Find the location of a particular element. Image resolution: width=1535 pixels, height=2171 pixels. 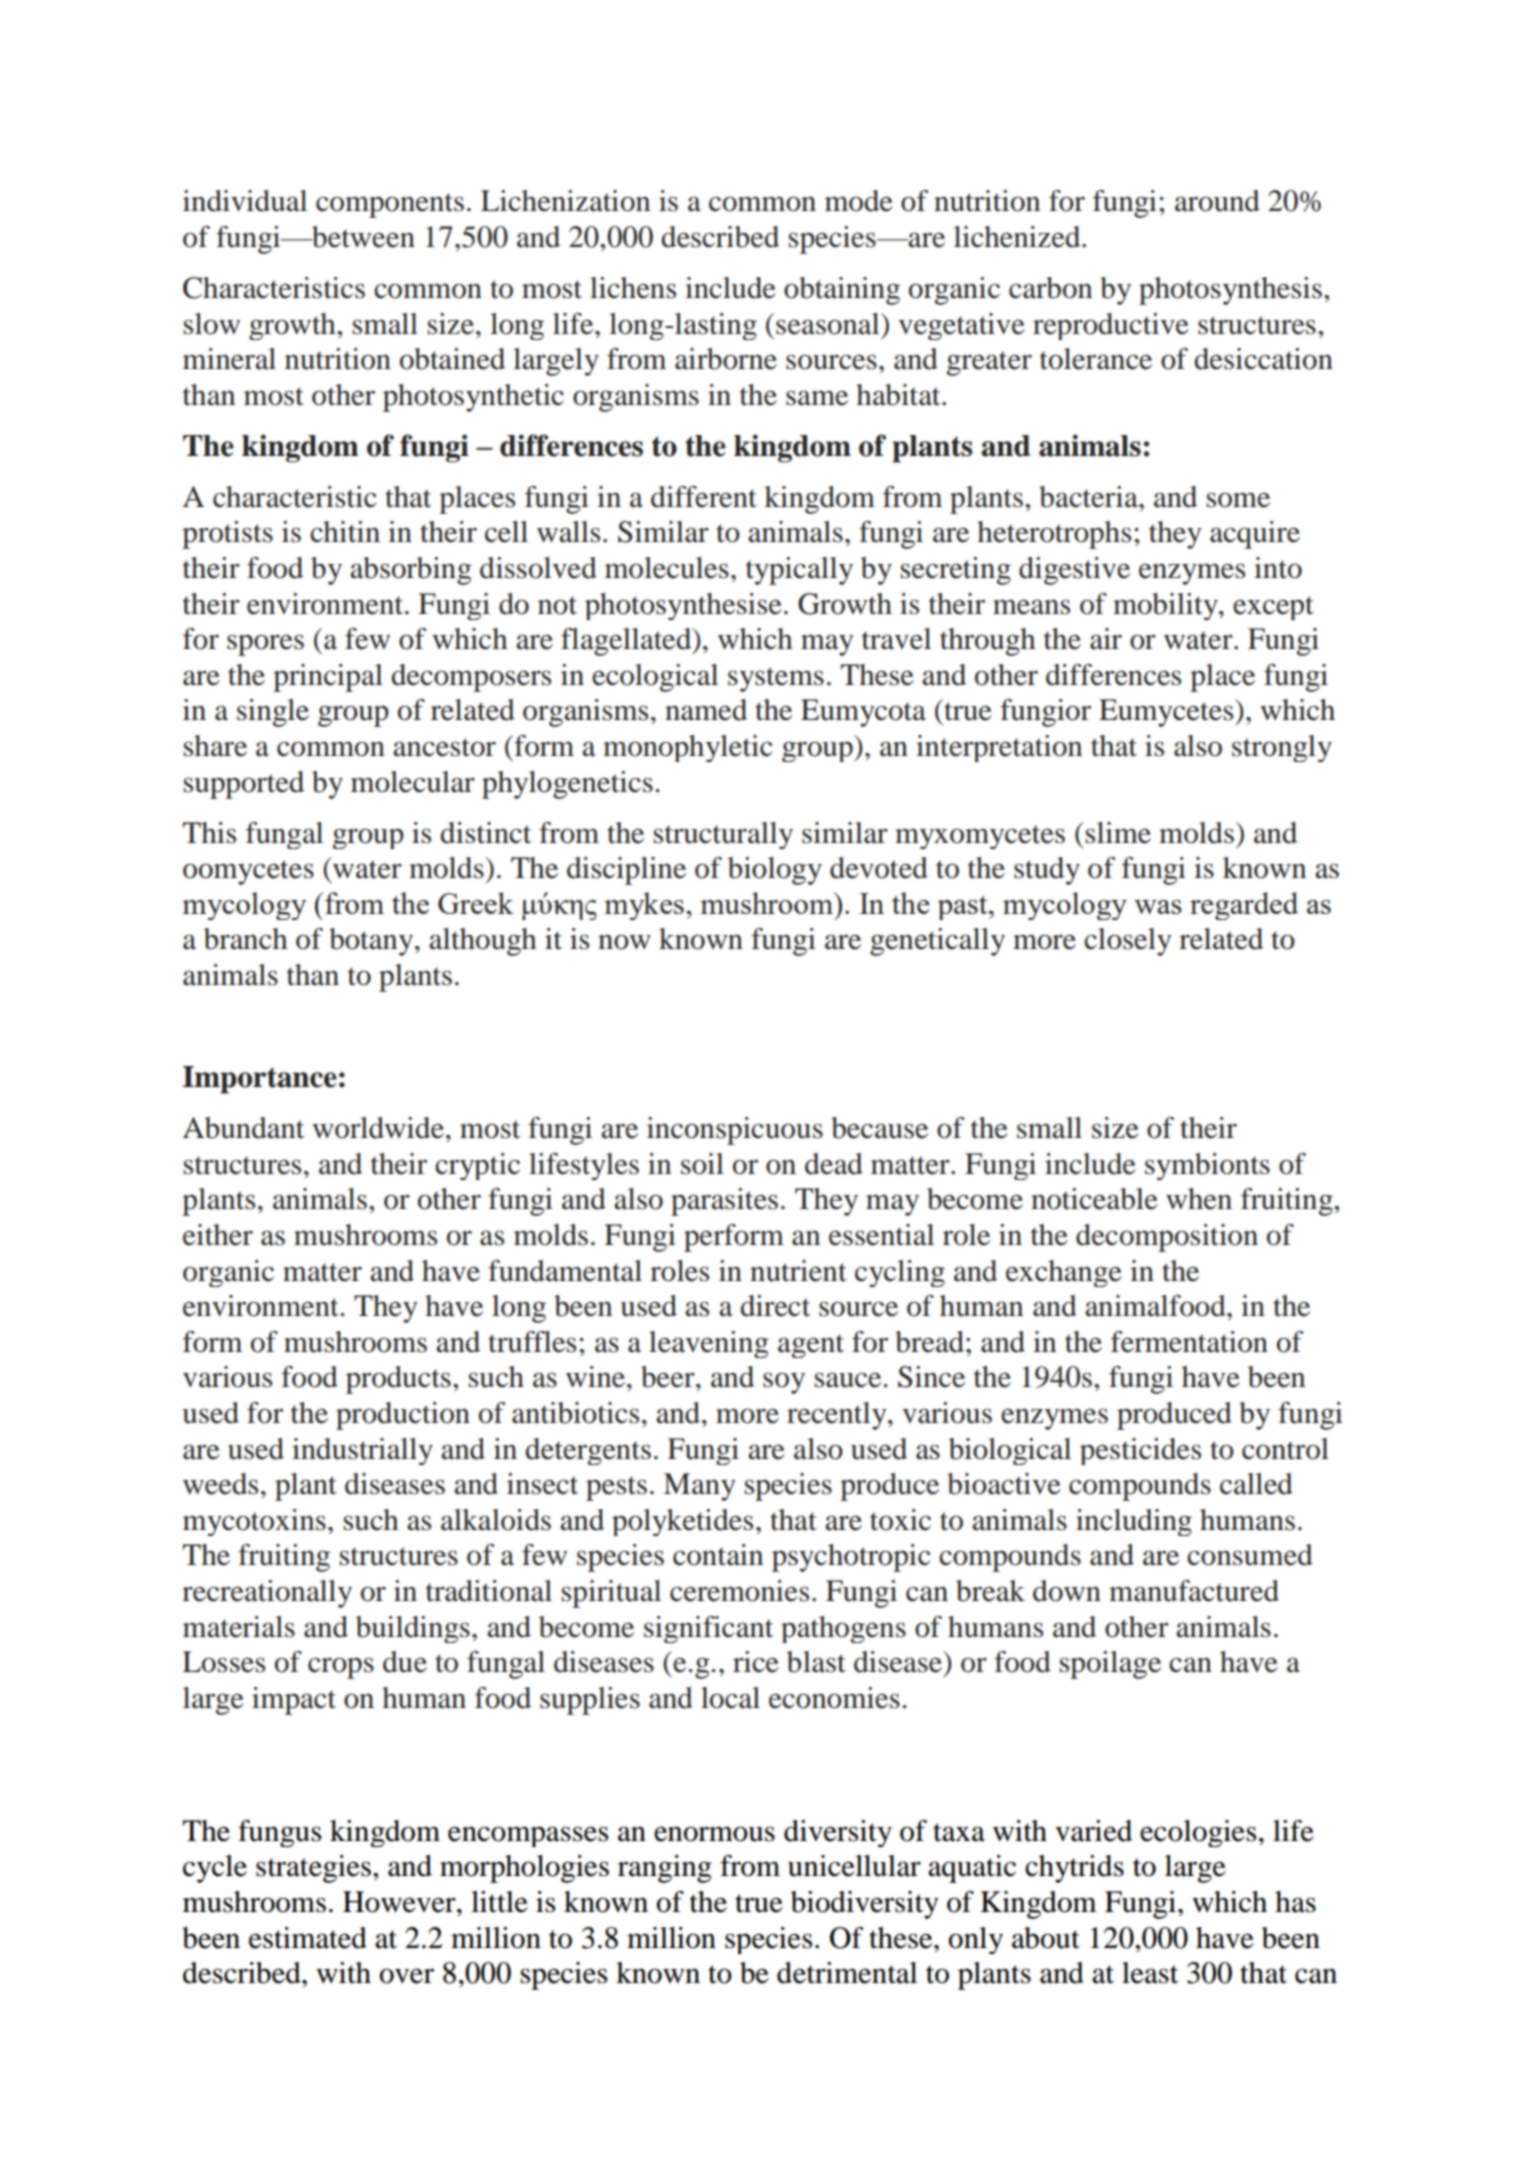

obtaining is located at coordinates (842, 291).
